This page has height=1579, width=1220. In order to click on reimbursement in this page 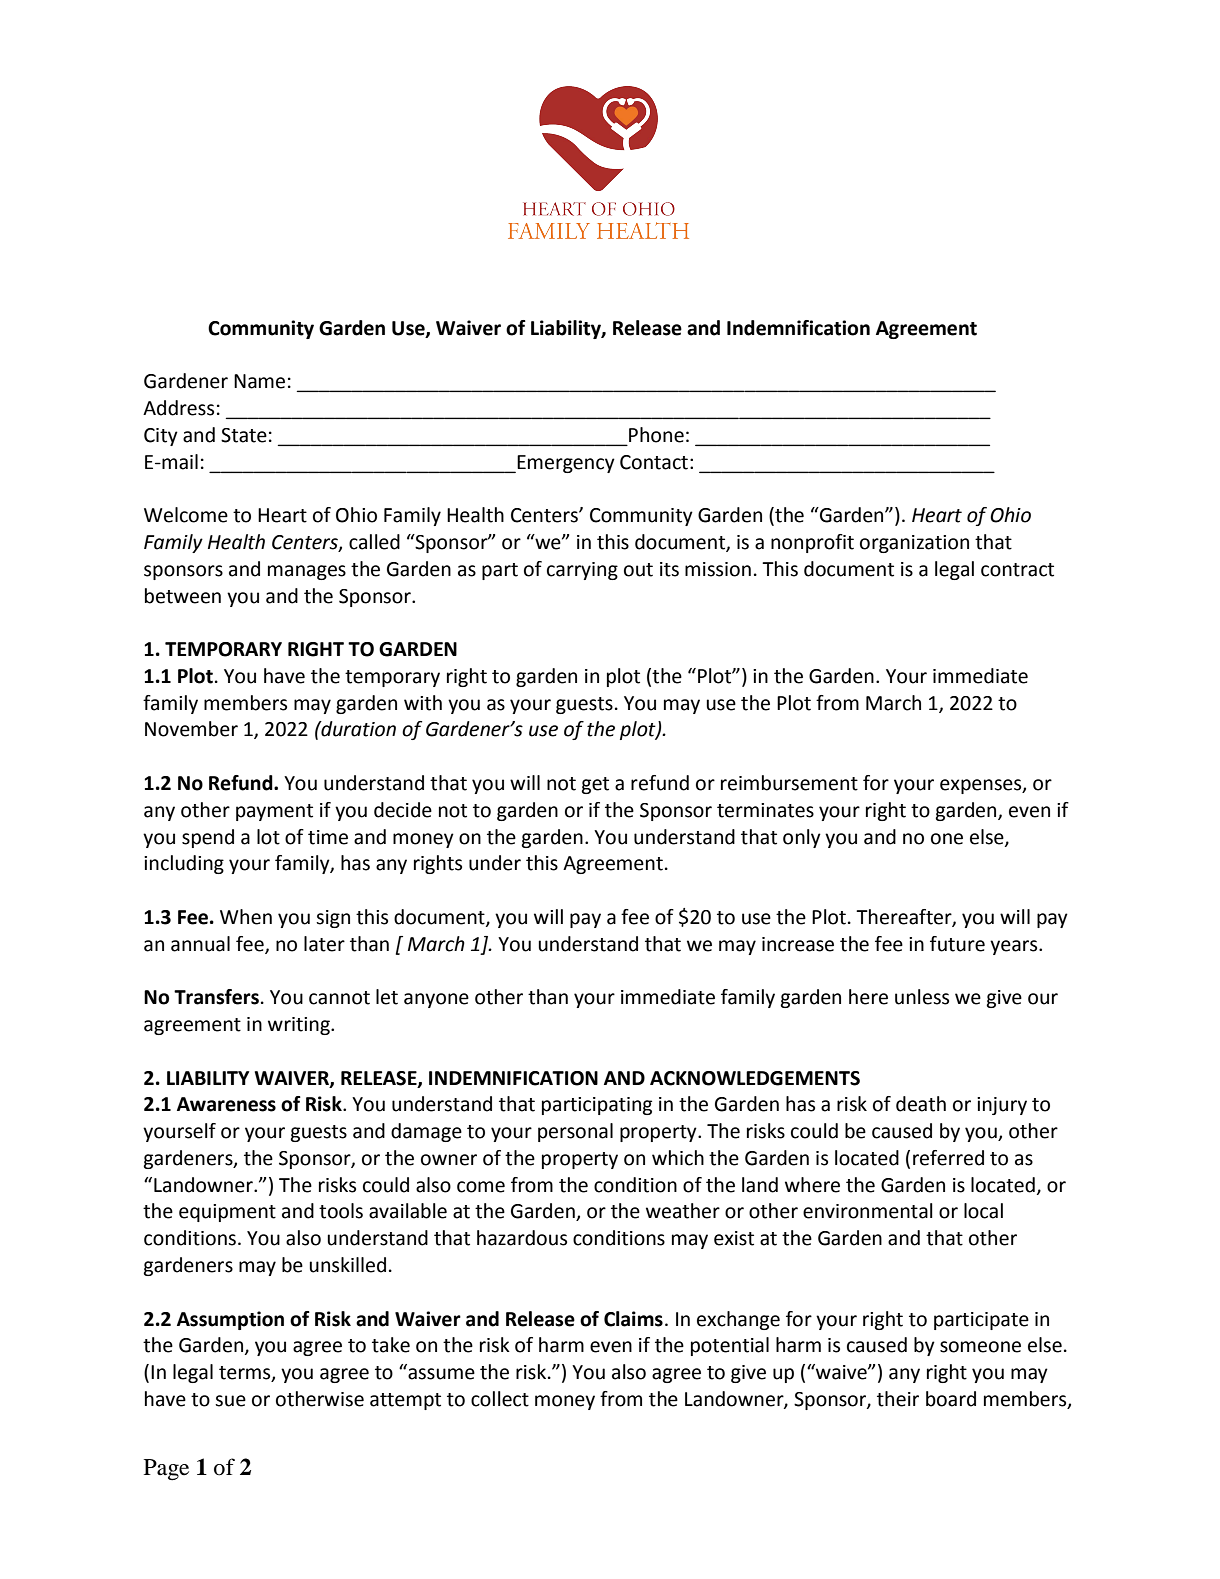, I will do `click(789, 783)`.
